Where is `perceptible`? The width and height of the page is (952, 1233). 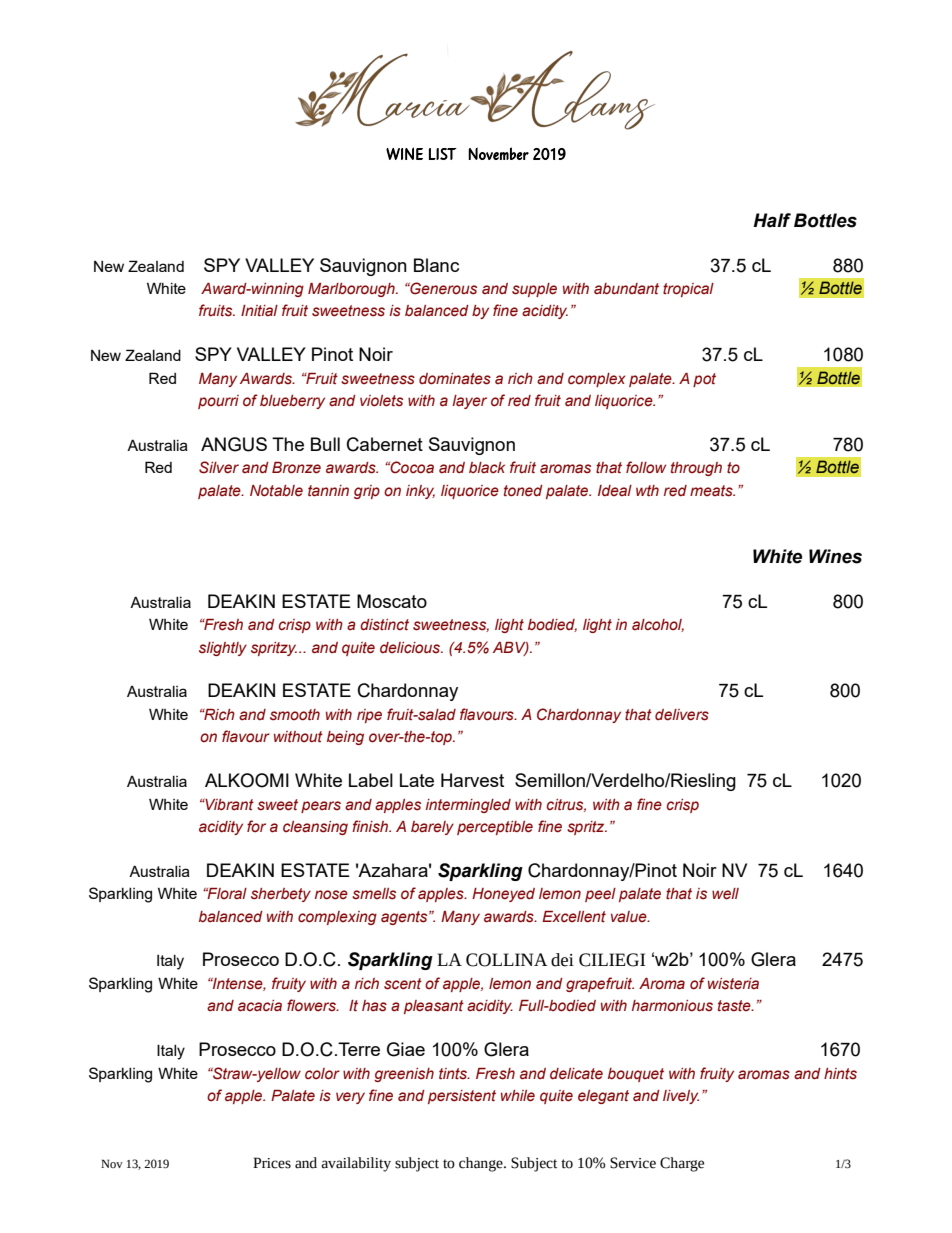
perceptible is located at coordinates (495, 828).
